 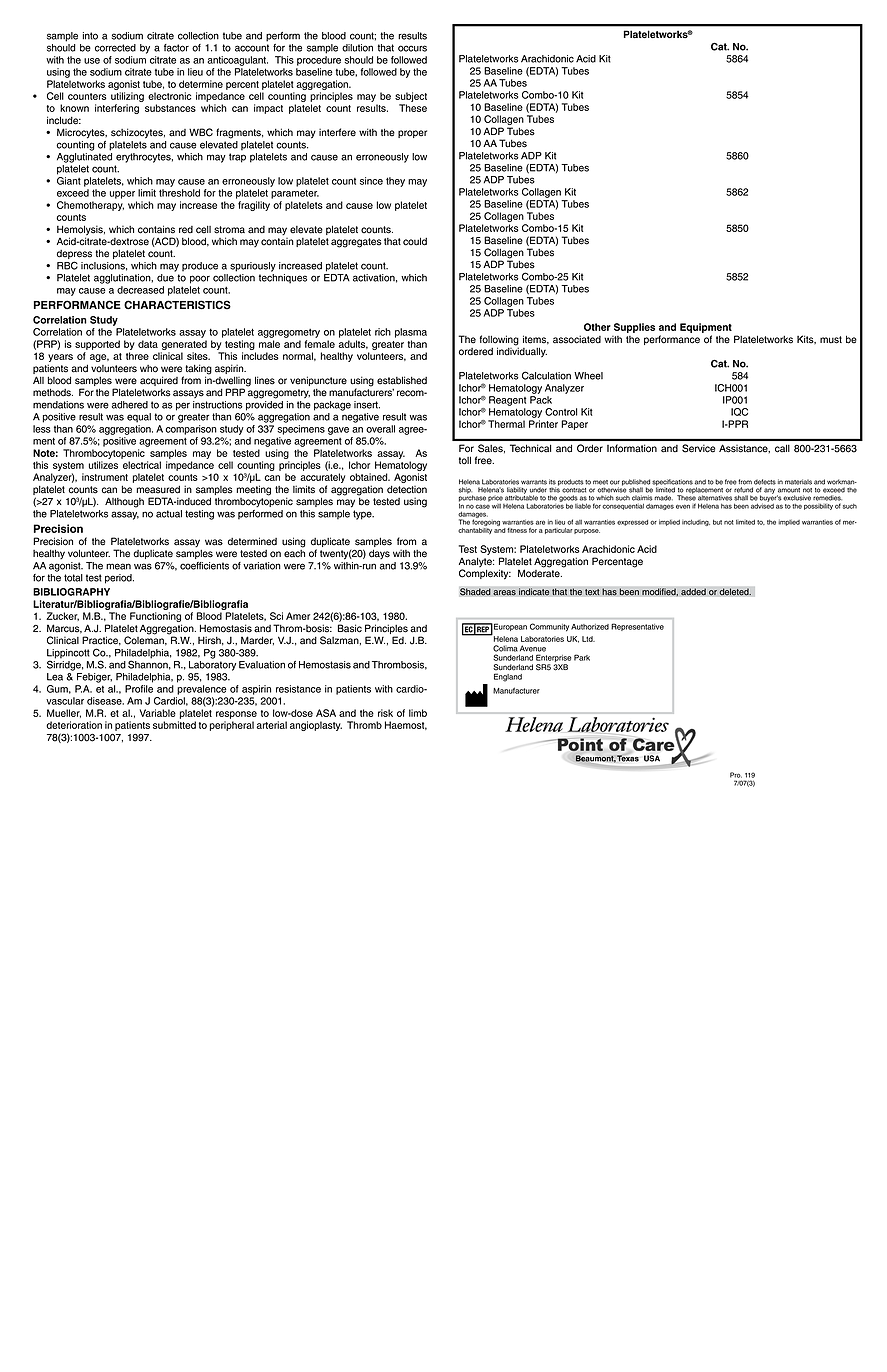 What do you see at coordinates (115, 48) in the screenshot?
I see `corrected` at bounding box center [115, 48].
